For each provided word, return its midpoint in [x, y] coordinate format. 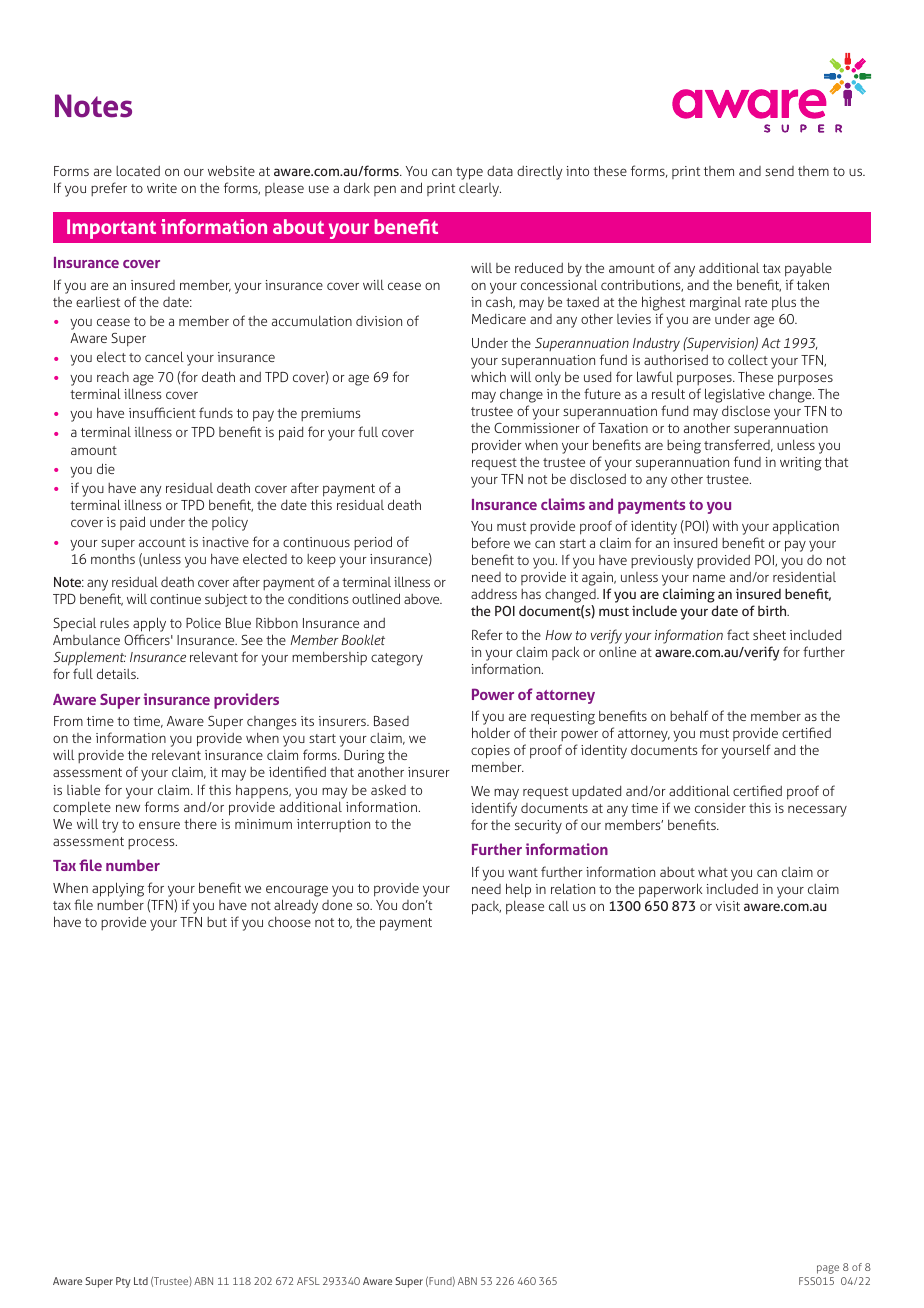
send [779, 171]
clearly [480, 190]
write [162, 188]
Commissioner [537, 428]
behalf [689, 715]
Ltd [141, 1281]
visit [728, 906]
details [117, 673]
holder [491, 732]
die [106, 468]
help [518, 890]
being [684, 447]
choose [289, 921]
